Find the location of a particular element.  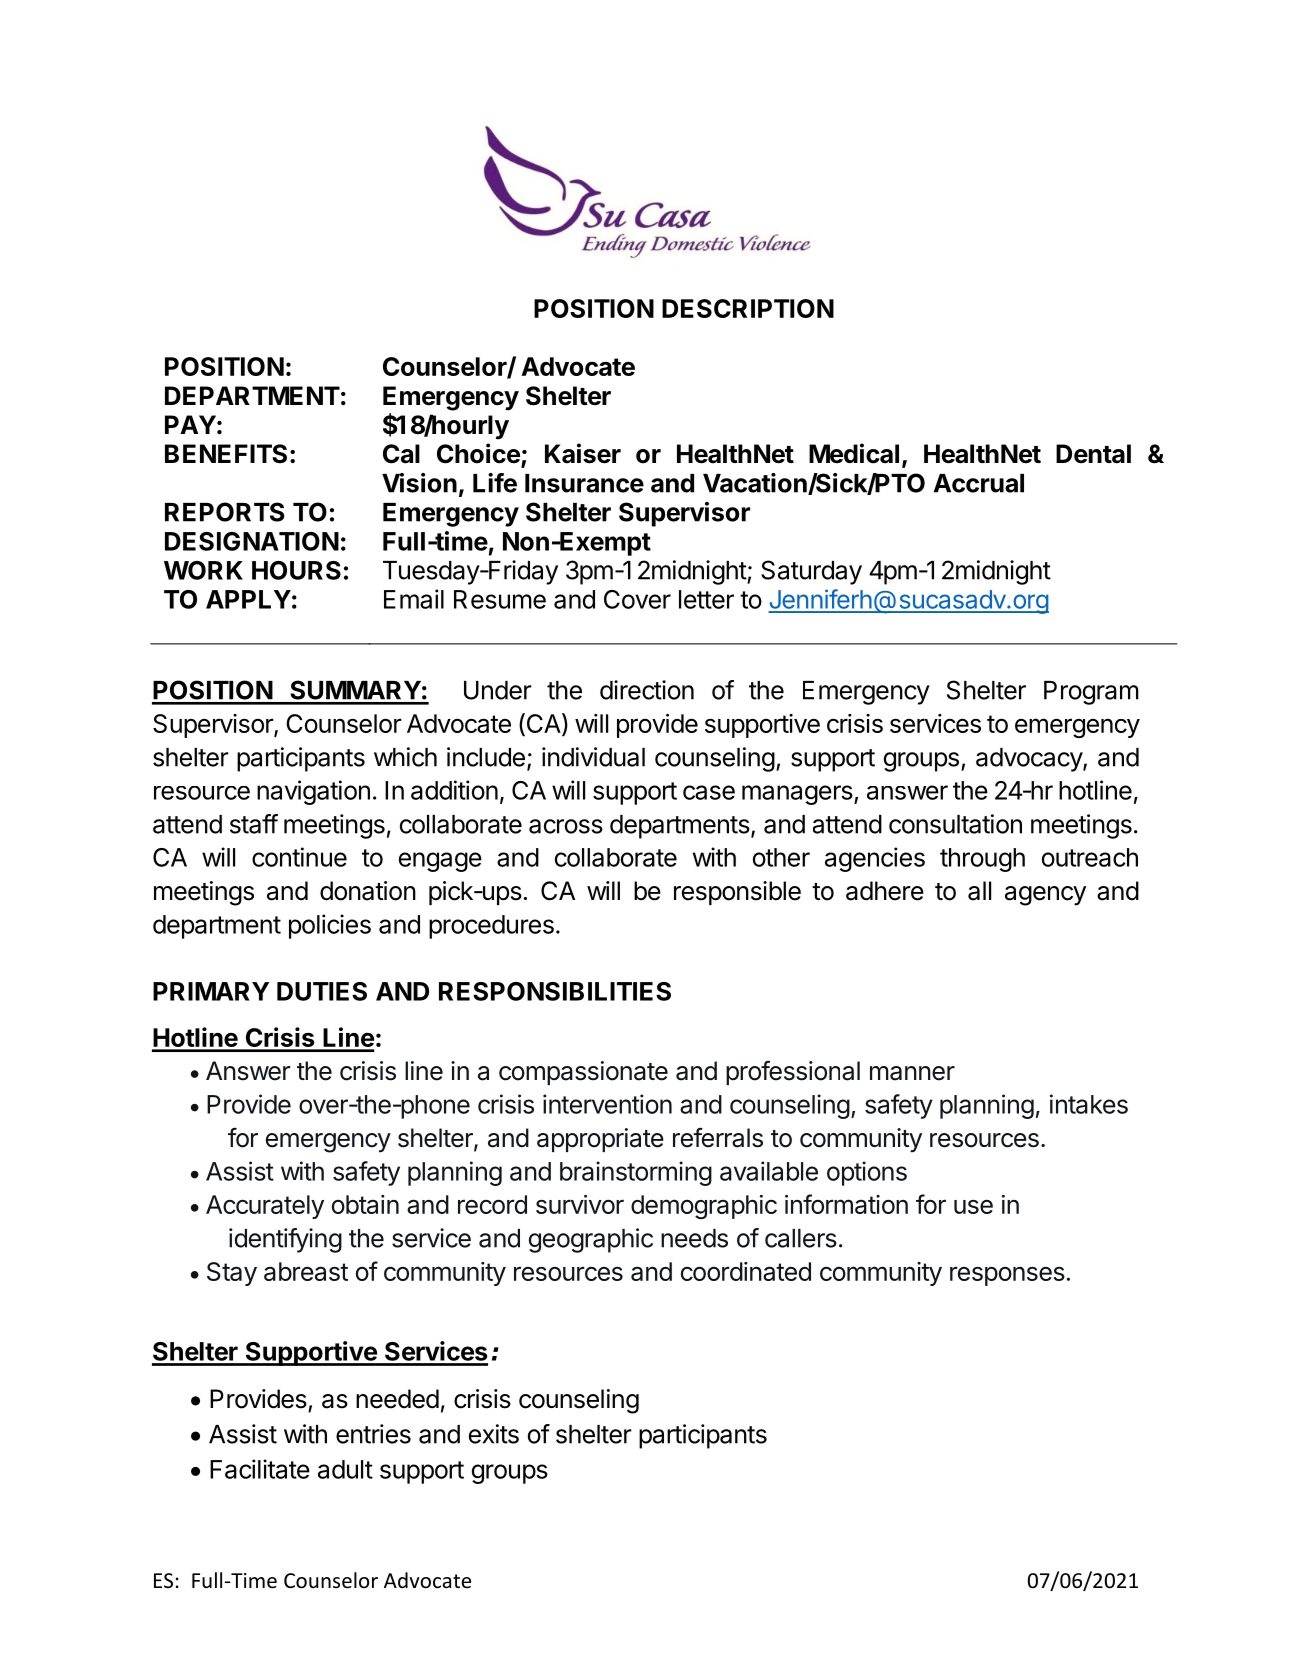

Accurately is located at coordinates (265, 1207).
